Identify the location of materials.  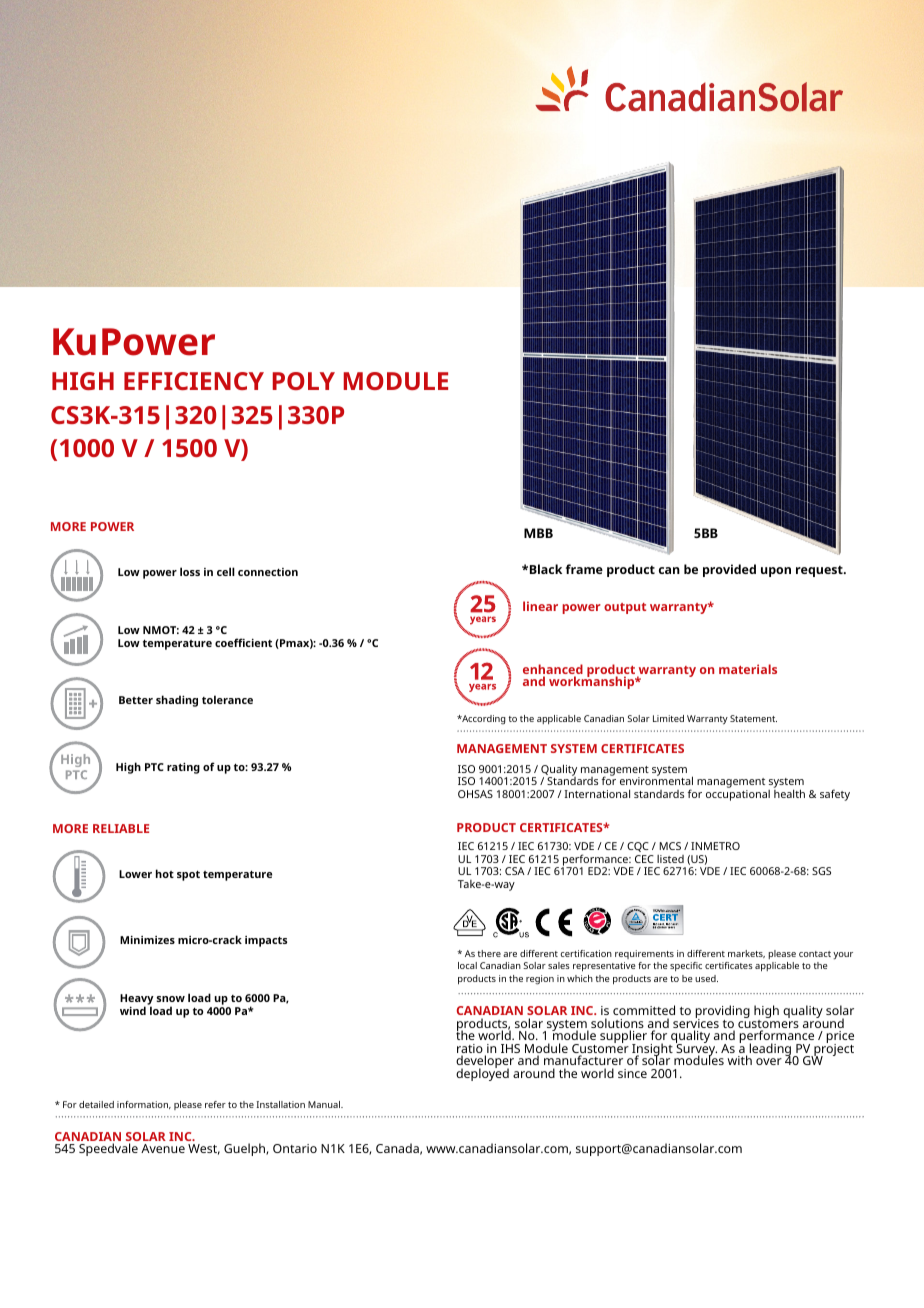
(748, 669).
